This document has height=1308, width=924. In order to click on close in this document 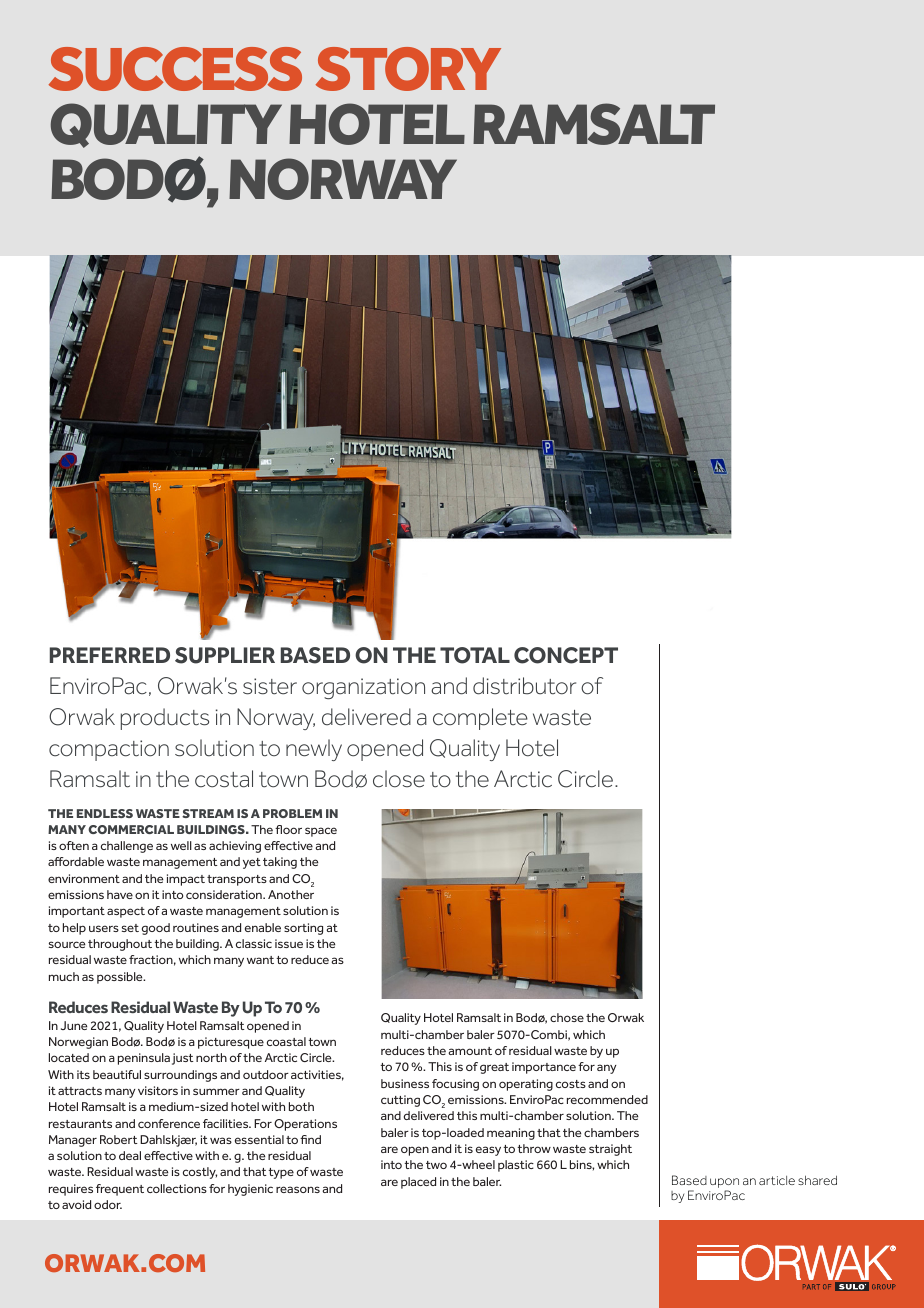, I will do `click(399, 779)`.
